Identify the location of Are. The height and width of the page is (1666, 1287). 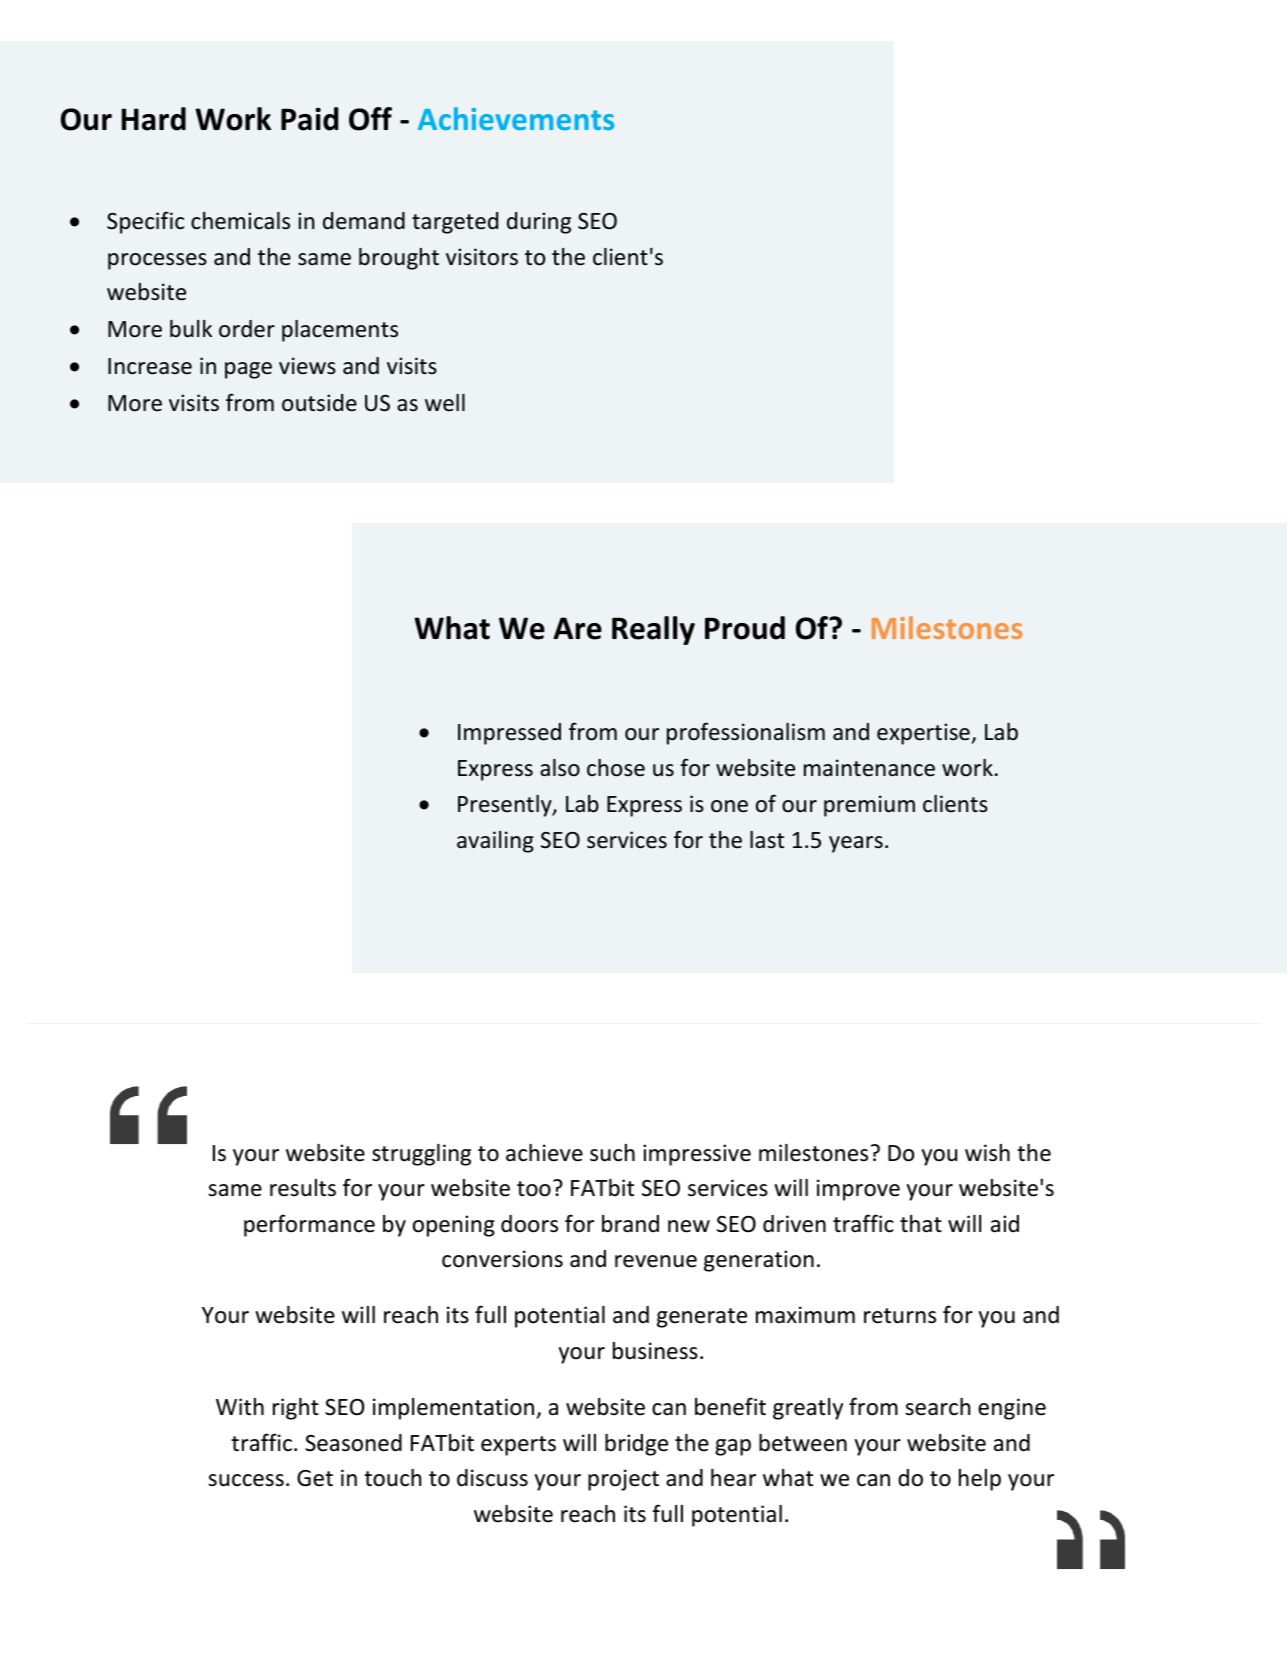
(577, 628).
